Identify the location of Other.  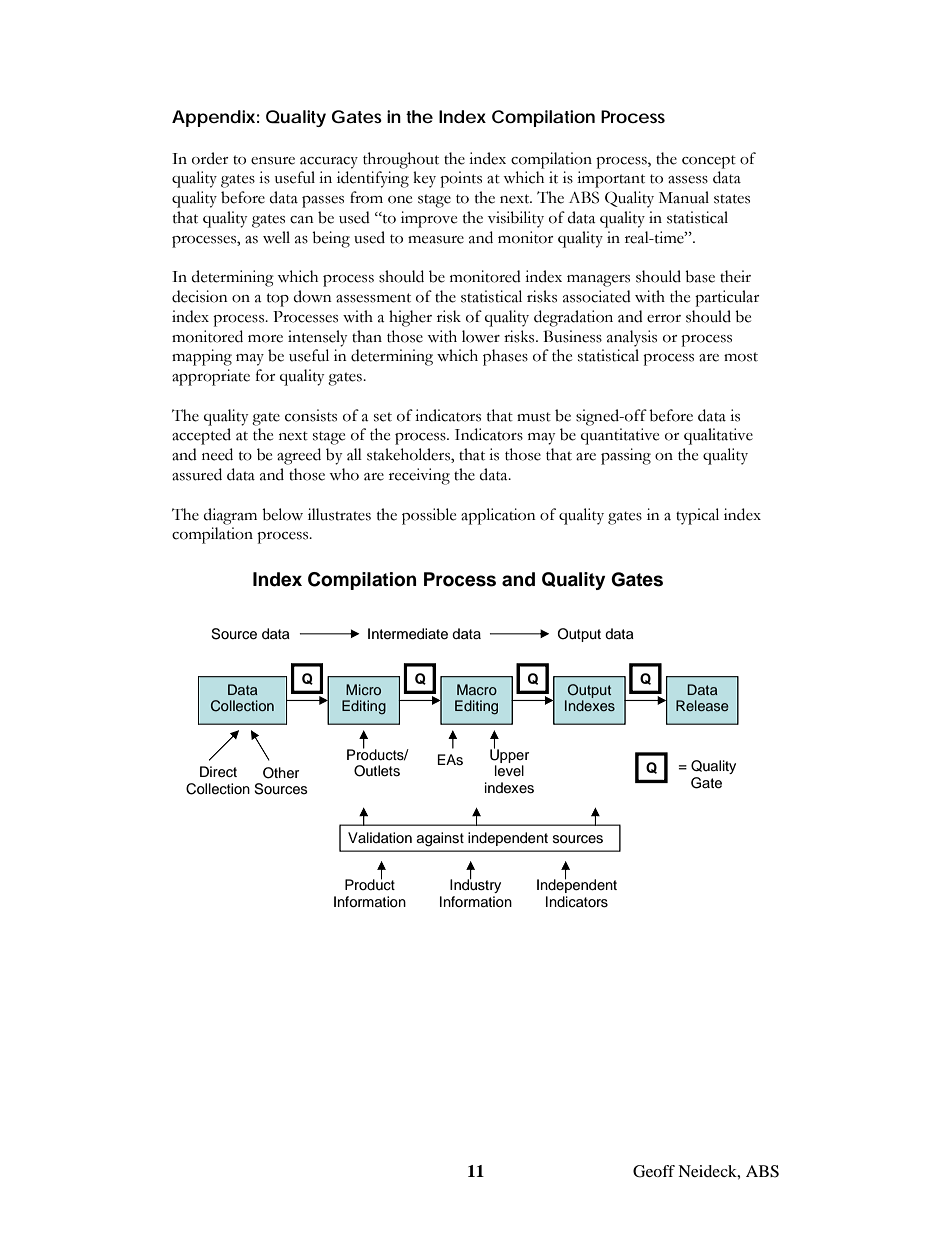
(281, 773).
